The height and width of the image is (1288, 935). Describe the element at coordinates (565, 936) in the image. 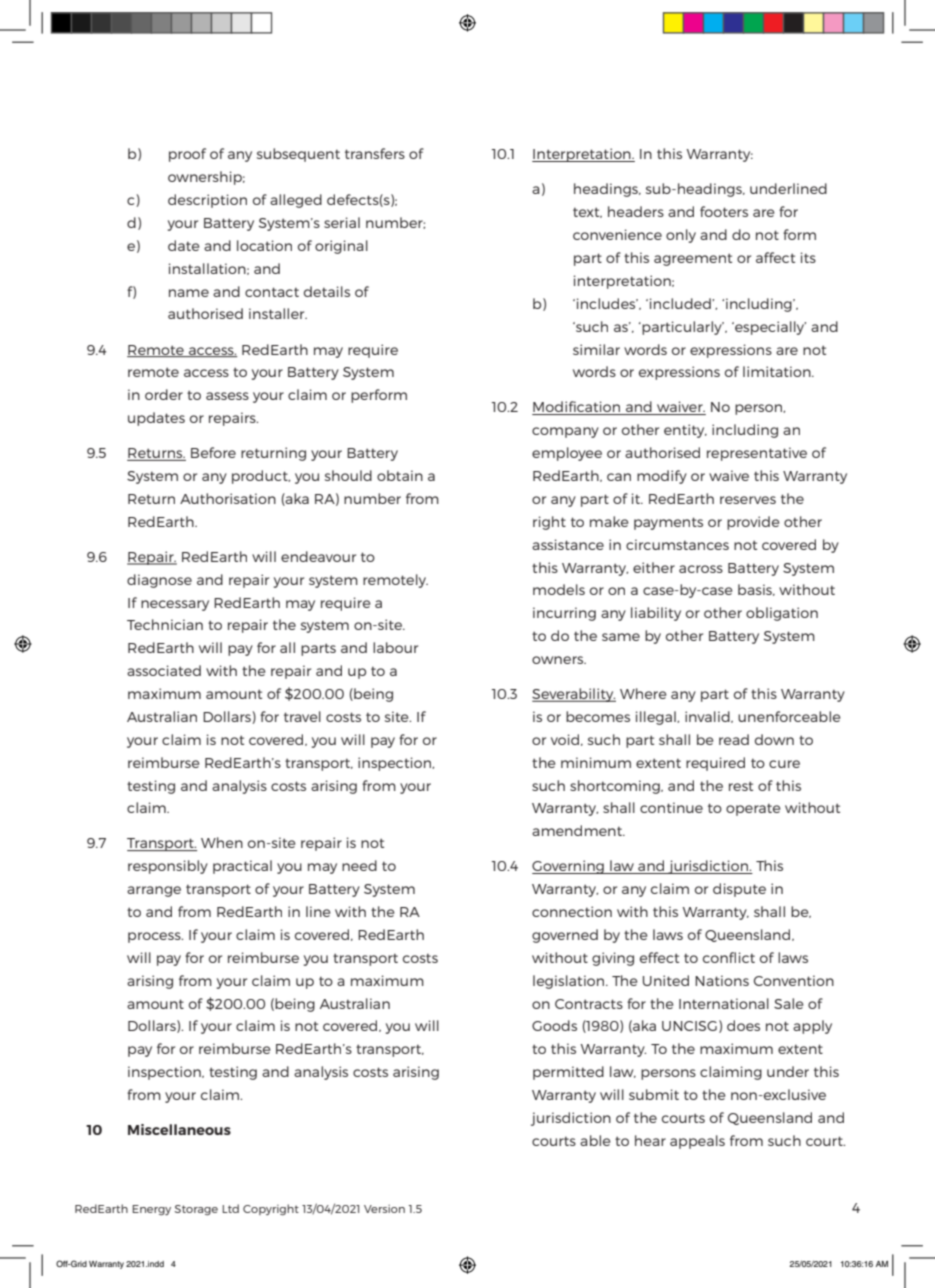

I see `governed` at that location.
